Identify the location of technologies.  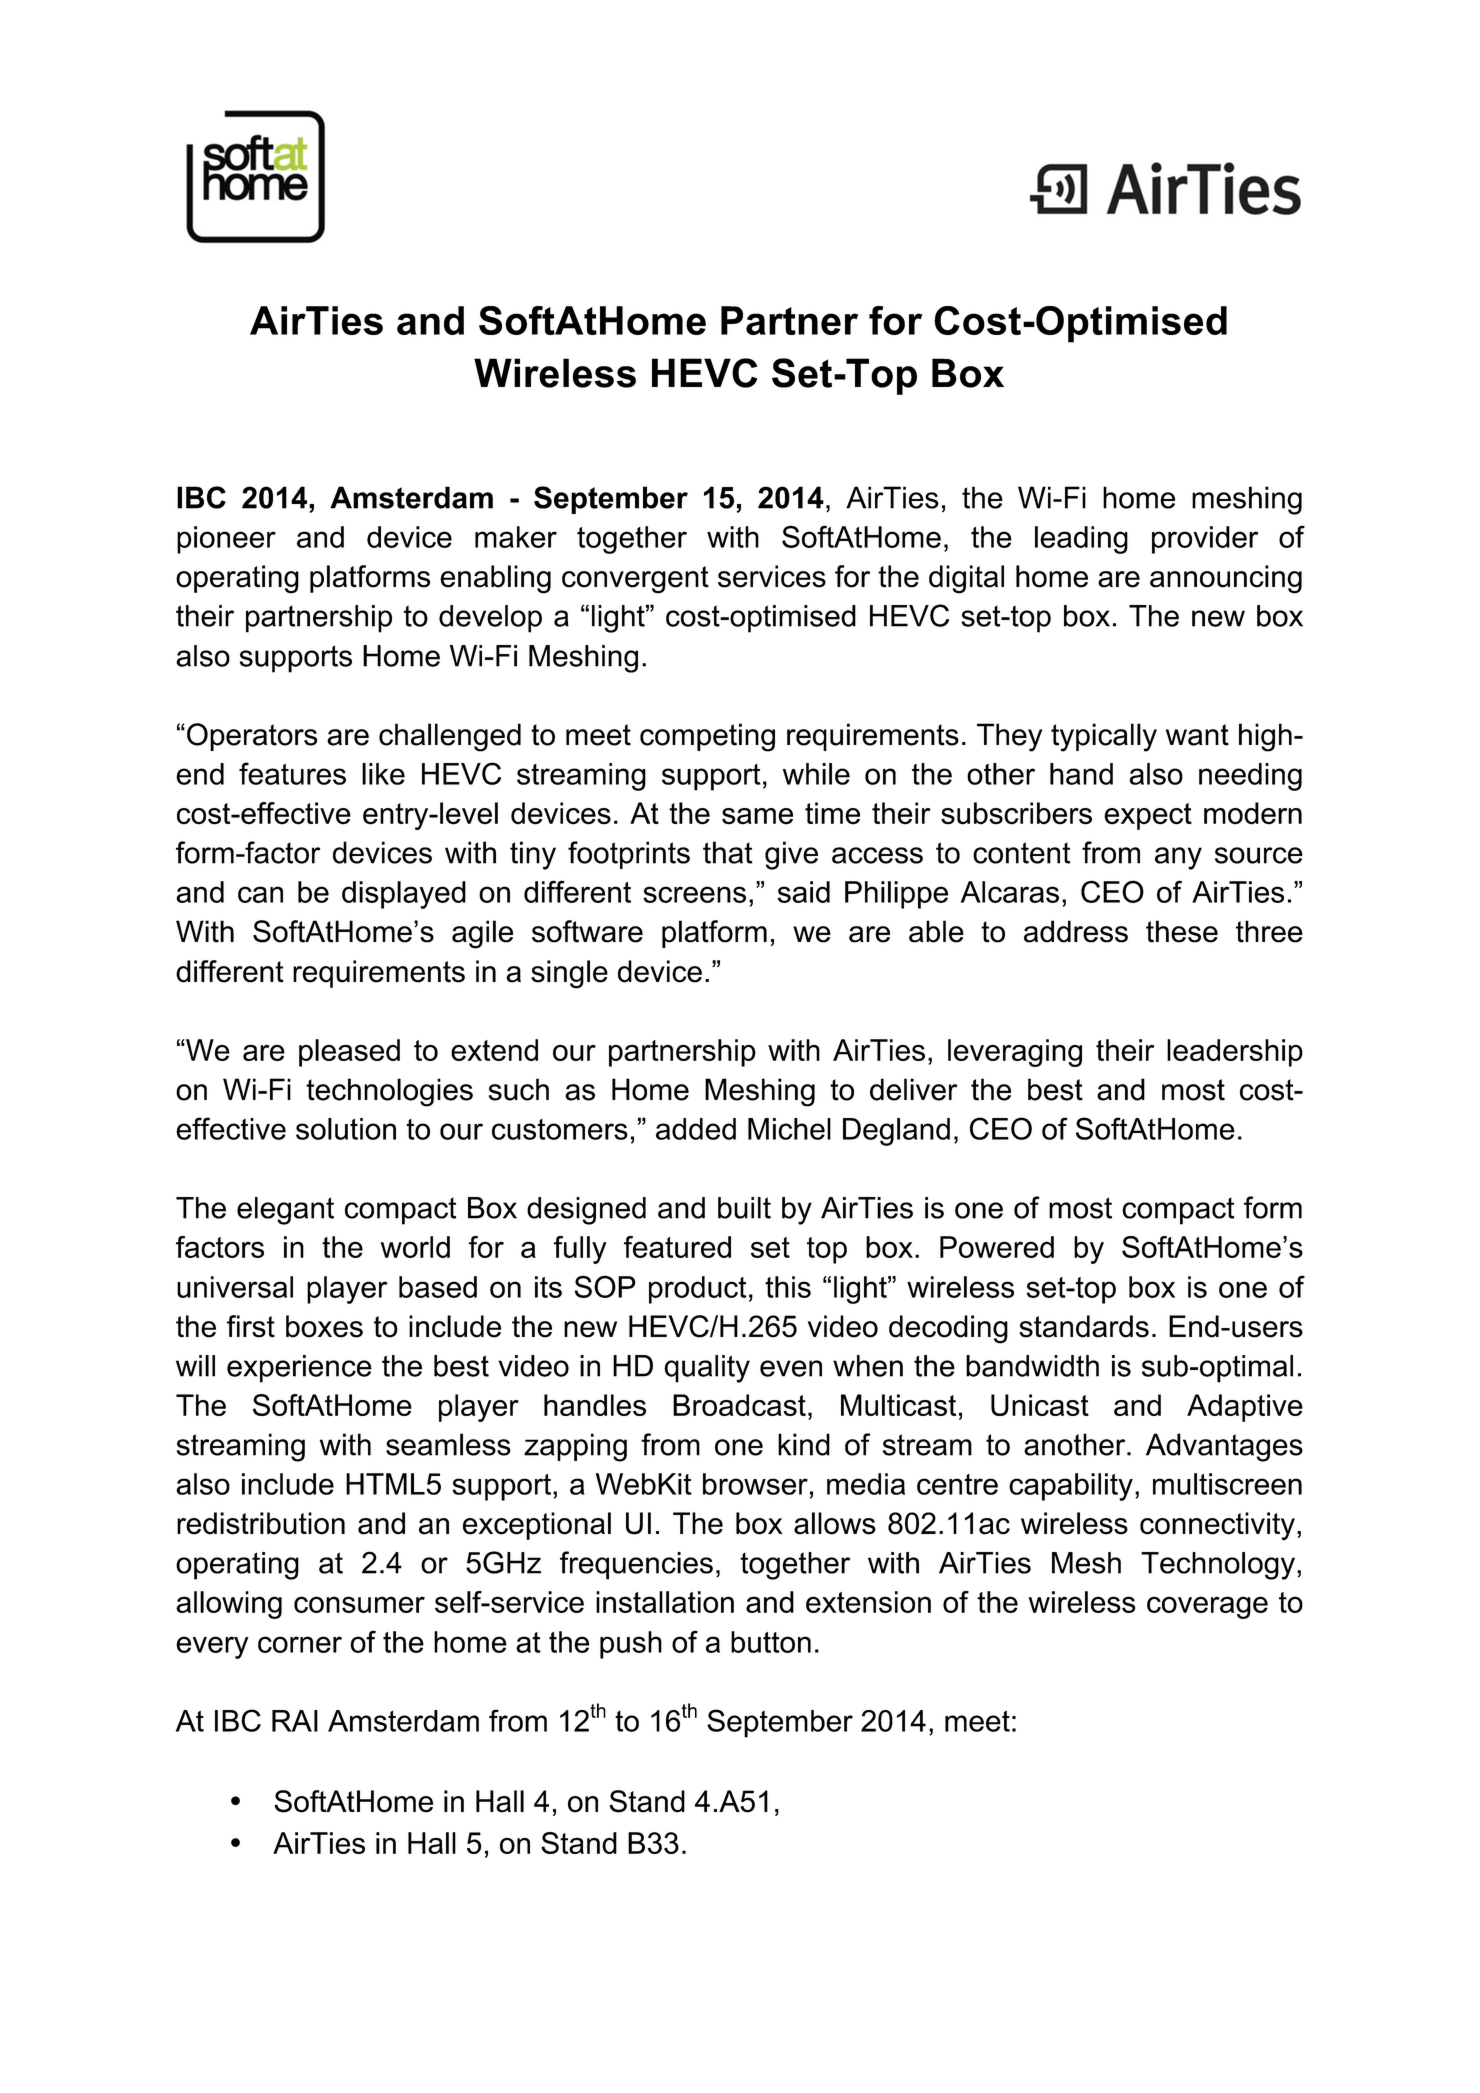
(389, 1092).
